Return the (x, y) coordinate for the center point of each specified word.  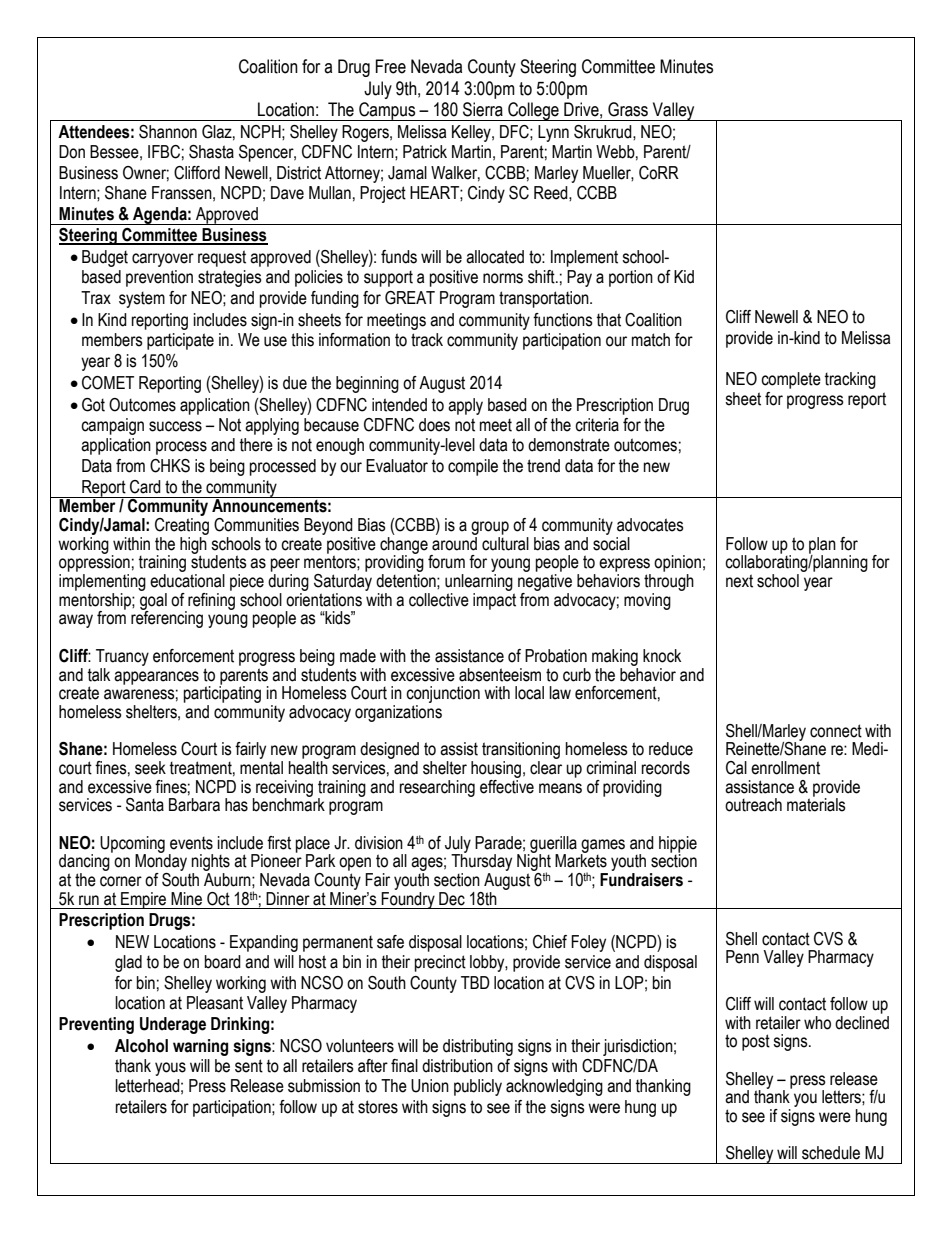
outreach (753, 805)
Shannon (168, 132)
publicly (478, 1087)
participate (180, 341)
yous (170, 1069)
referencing (167, 618)
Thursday (481, 863)
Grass (628, 109)
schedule (831, 1153)
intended (399, 405)
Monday (162, 863)
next (739, 581)
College (533, 111)
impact (494, 600)
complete (791, 380)
